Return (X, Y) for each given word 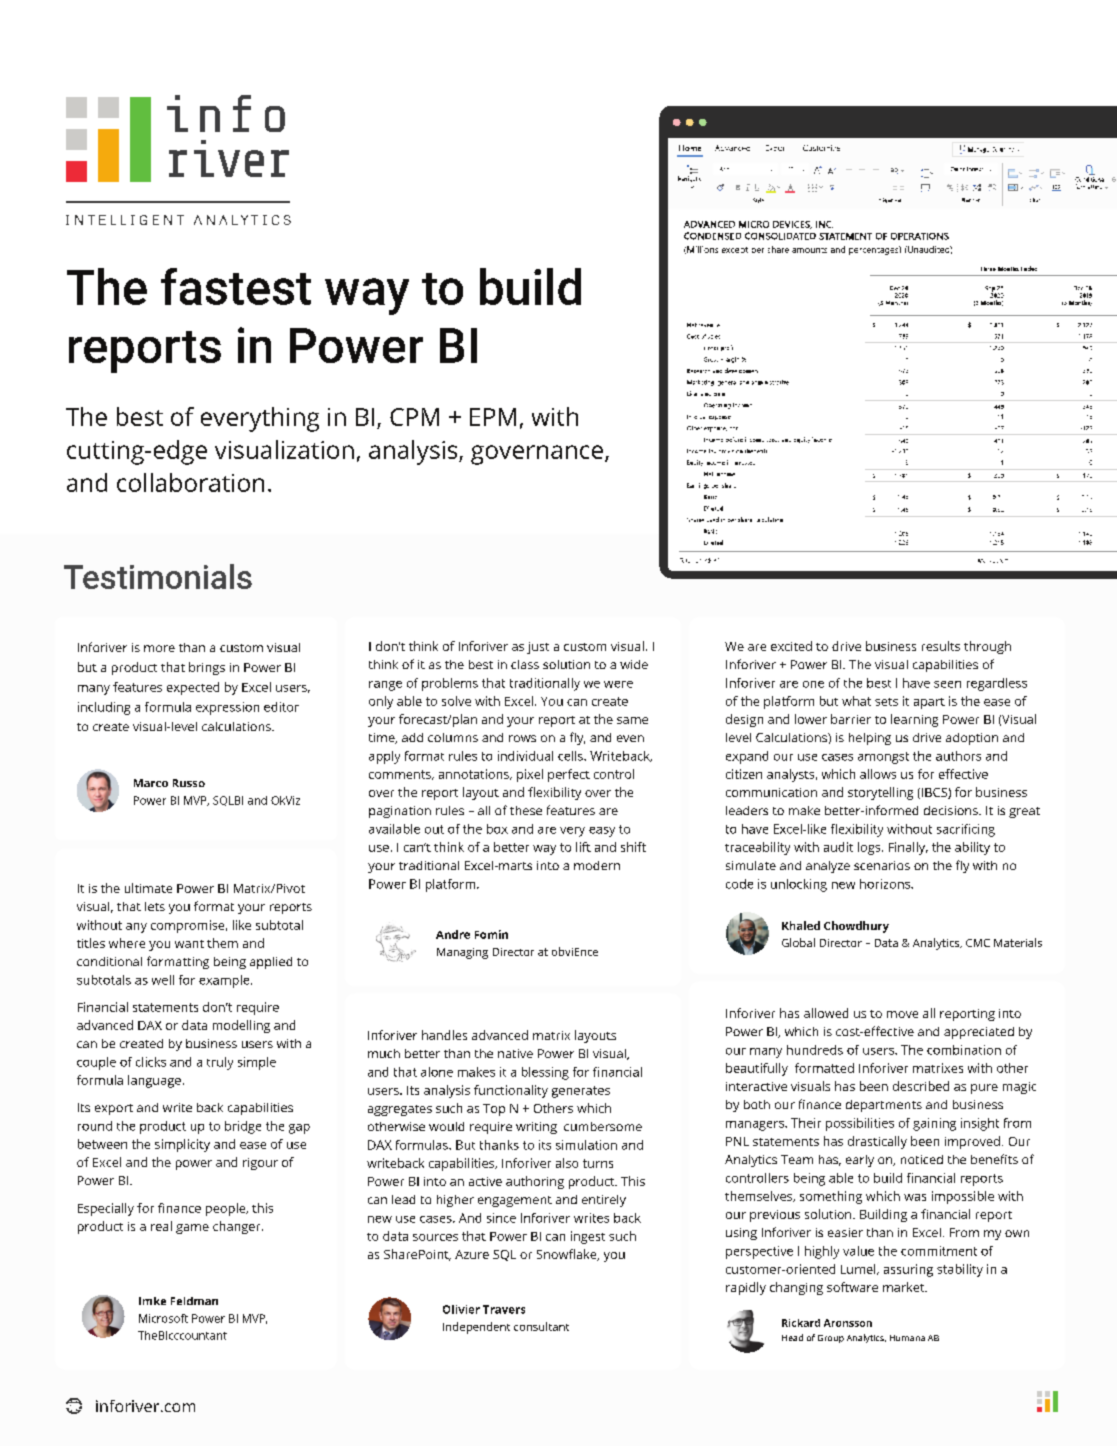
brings (207, 668)
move (902, 1014)
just (538, 648)
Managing (462, 953)
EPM (493, 417)
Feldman (194, 1301)
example (225, 981)
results (941, 646)
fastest (236, 286)
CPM (414, 417)
